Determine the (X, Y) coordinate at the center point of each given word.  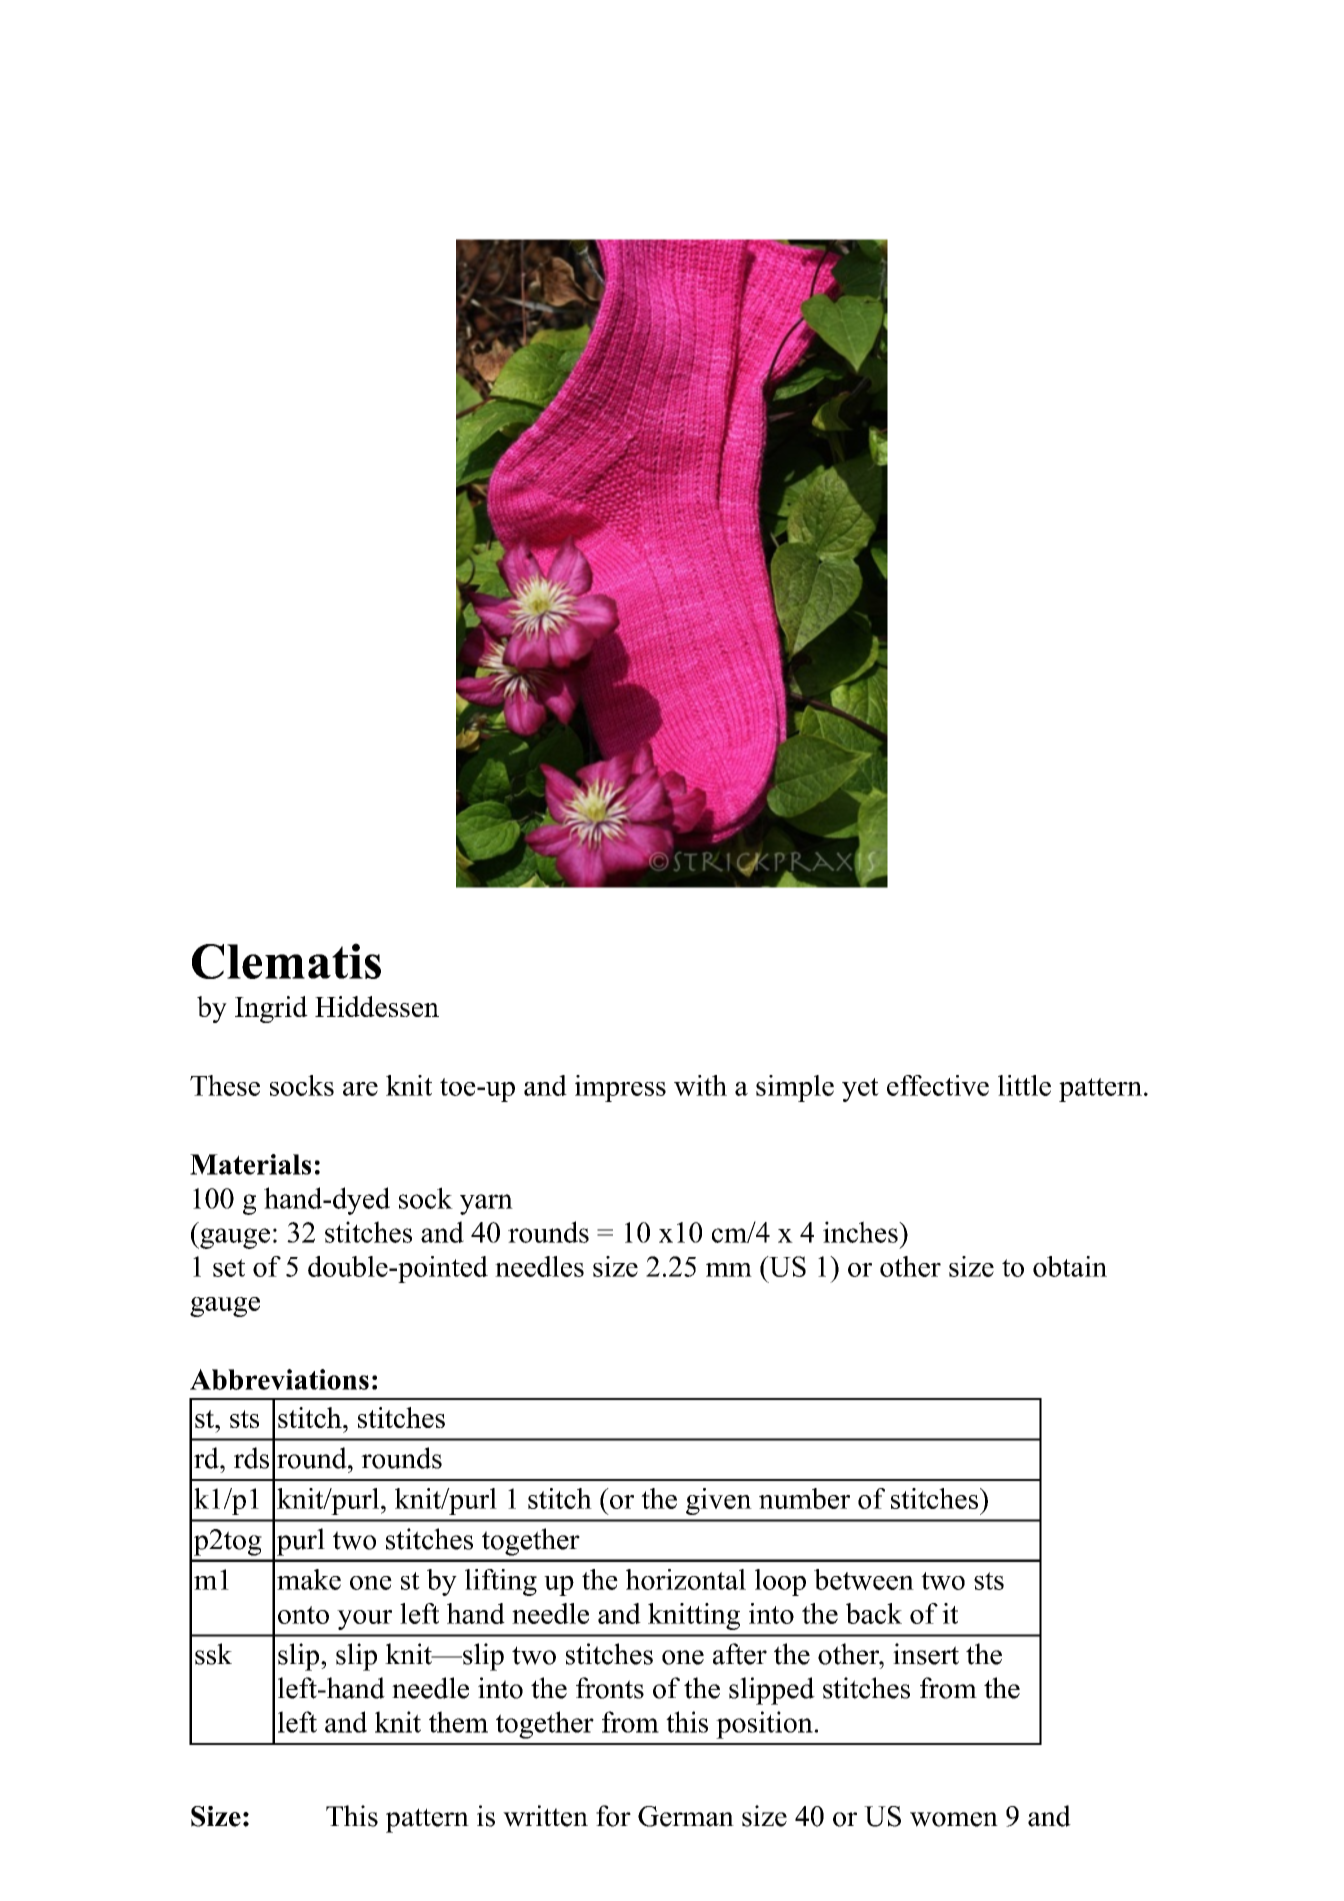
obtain (1070, 1266)
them (458, 1722)
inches (861, 1232)
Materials (250, 1164)
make (309, 1579)
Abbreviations (279, 1379)
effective (938, 1085)
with (700, 1085)
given (719, 1501)
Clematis (286, 961)
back (874, 1613)
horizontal (686, 1579)
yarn (486, 1204)
